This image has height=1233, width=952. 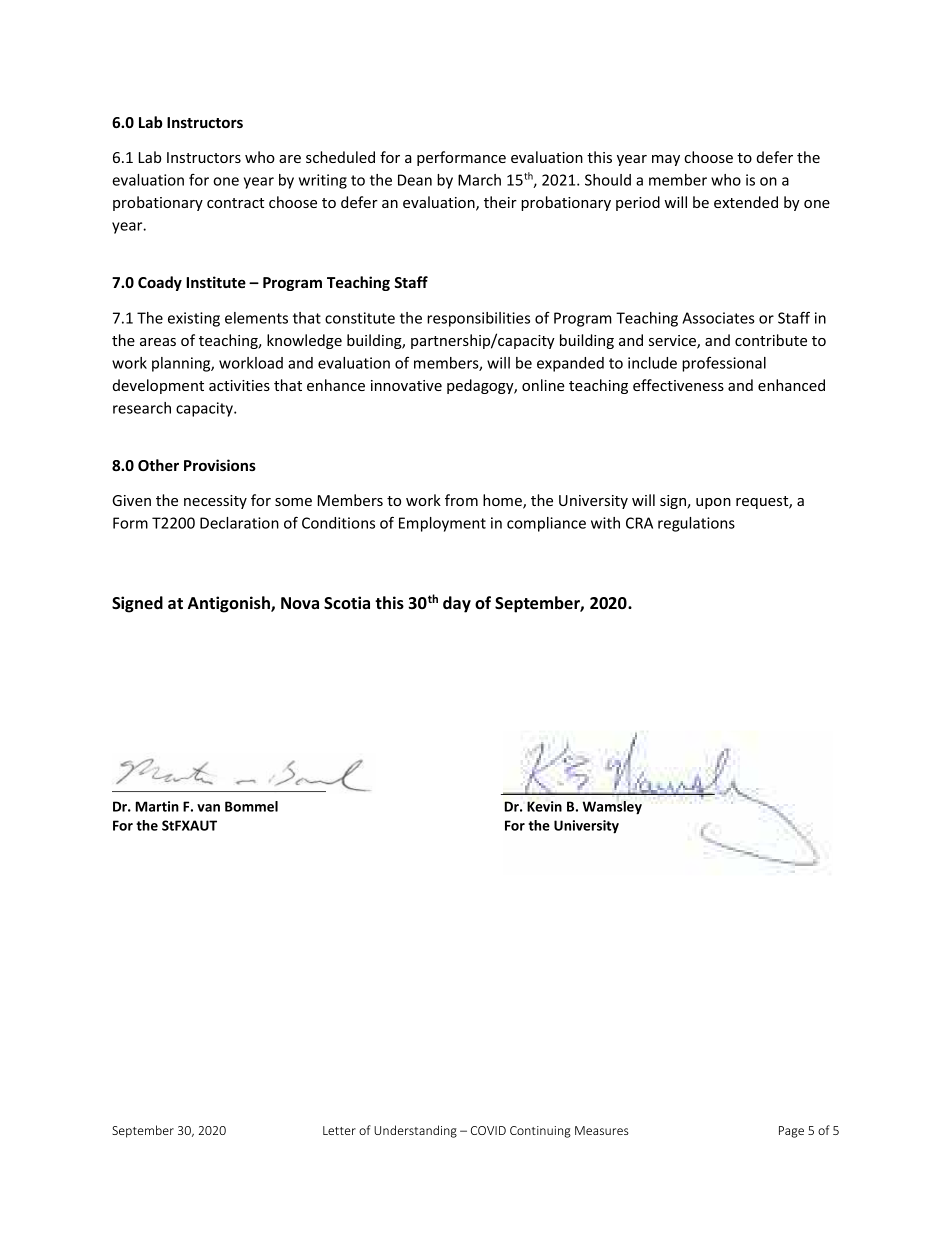 I want to click on Letter, so click(x=339, y=1130).
